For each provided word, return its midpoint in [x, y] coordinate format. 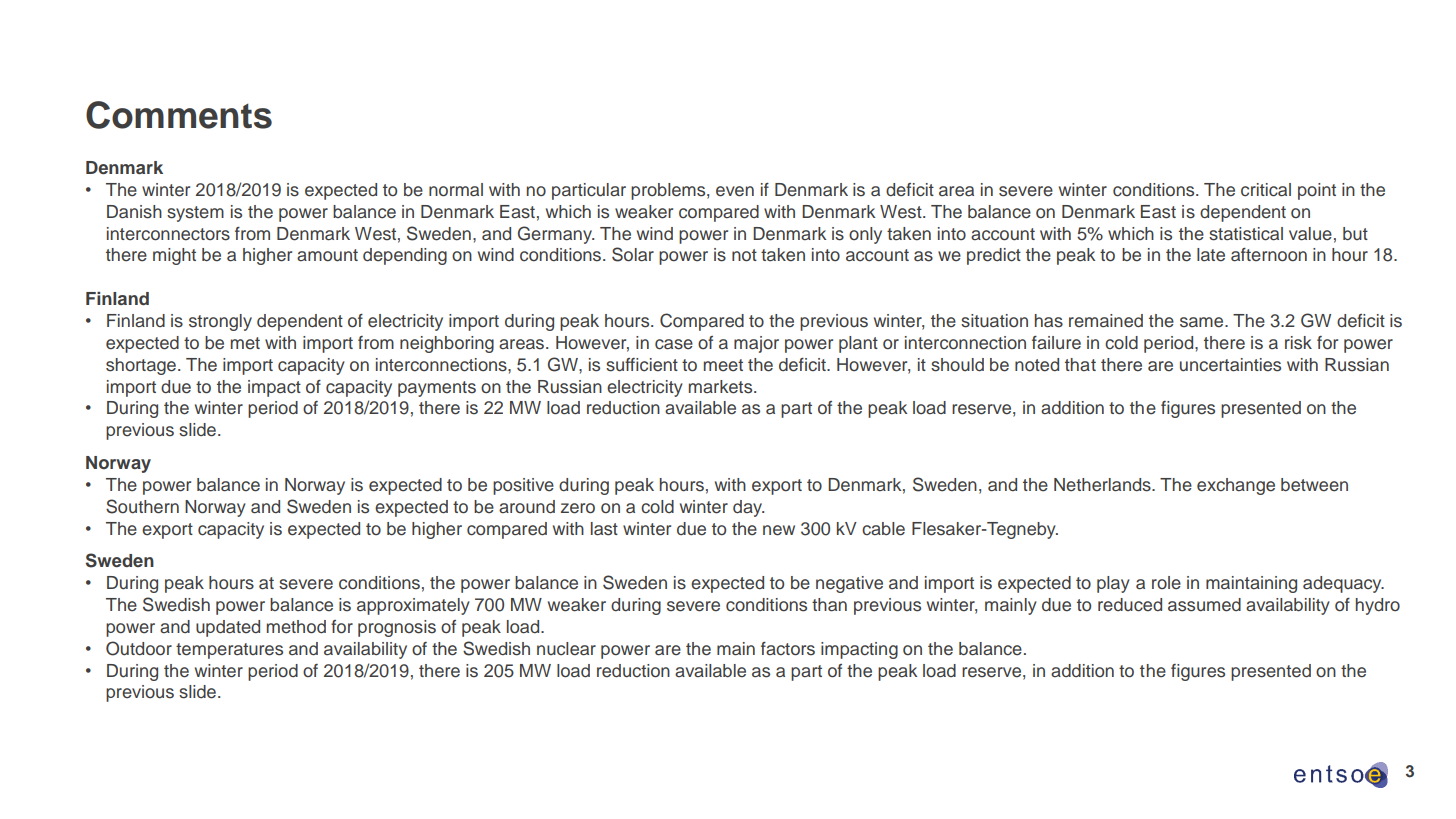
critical [1266, 190]
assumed [1204, 605]
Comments [179, 115]
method [296, 627]
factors [788, 649]
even [735, 191]
